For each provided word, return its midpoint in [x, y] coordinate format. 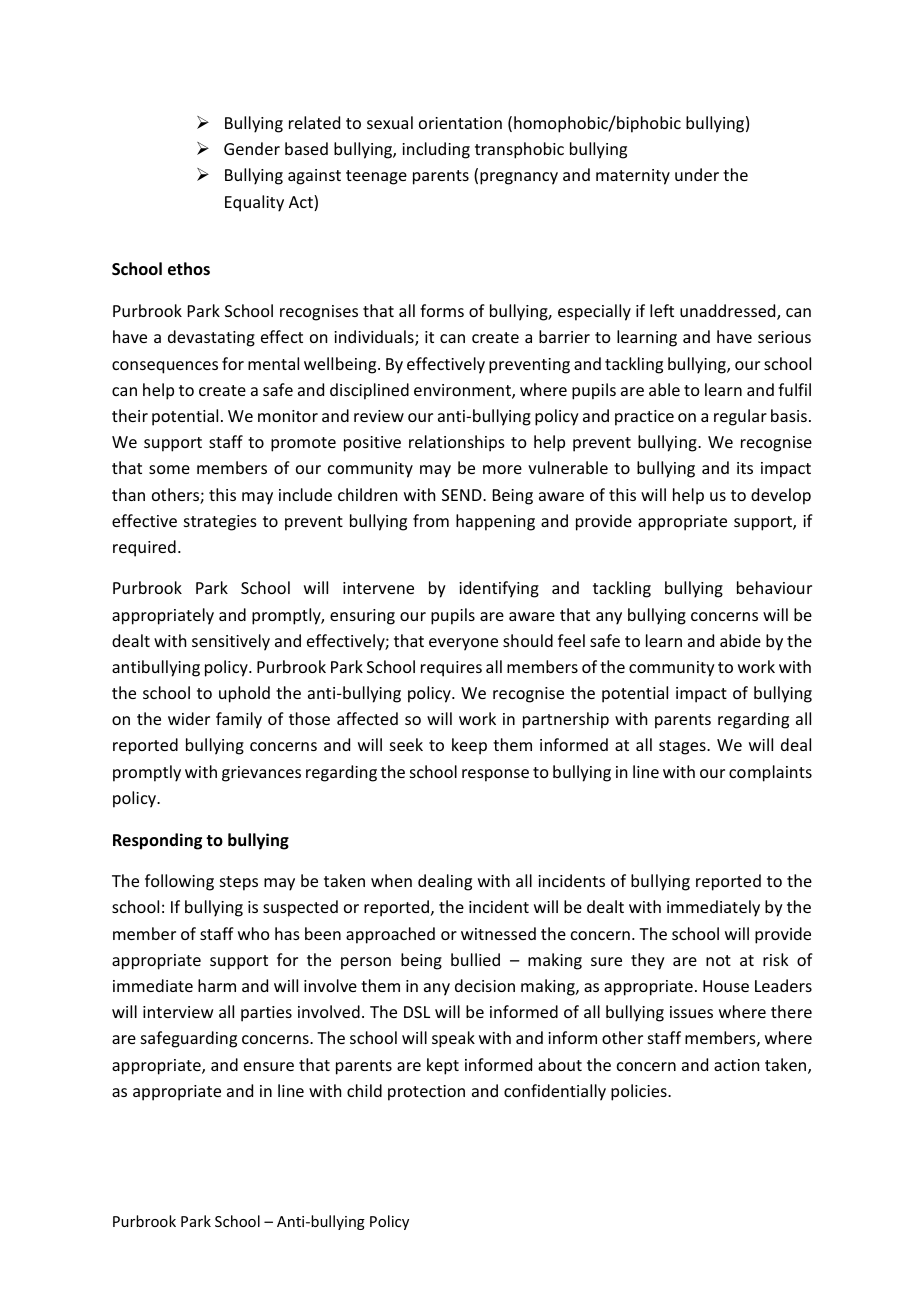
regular [740, 417]
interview [178, 1012]
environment [463, 391]
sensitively [231, 642]
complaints [770, 773]
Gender [252, 148]
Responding [157, 841]
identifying [499, 589]
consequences [165, 367]
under [697, 174]
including [436, 150]
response [495, 775]
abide [740, 640]
